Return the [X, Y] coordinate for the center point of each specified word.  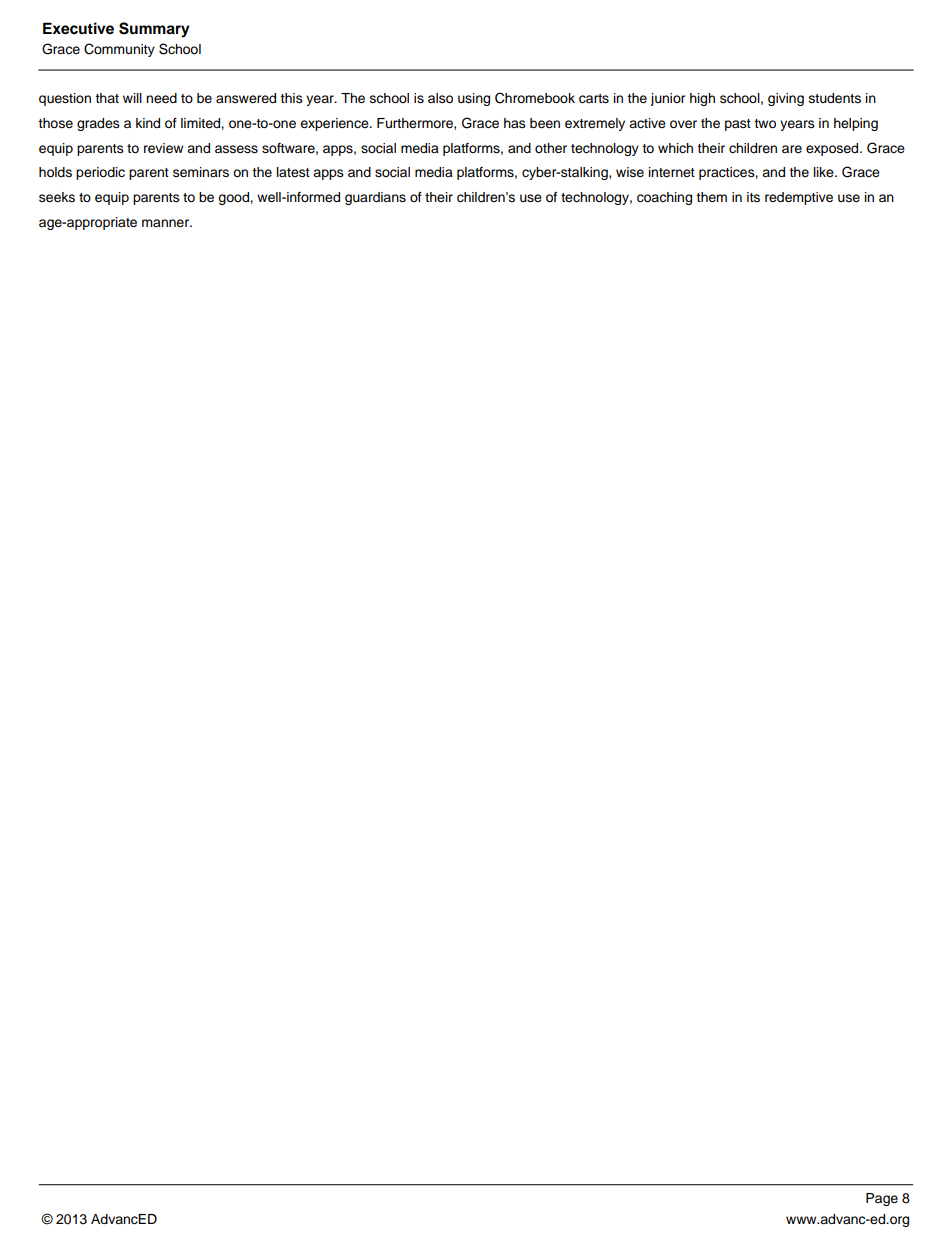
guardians [375, 198]
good [234, 198]
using [474, 99]
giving [786, 99]
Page [882, 1199]
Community [119, 50]
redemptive [799, 198]
